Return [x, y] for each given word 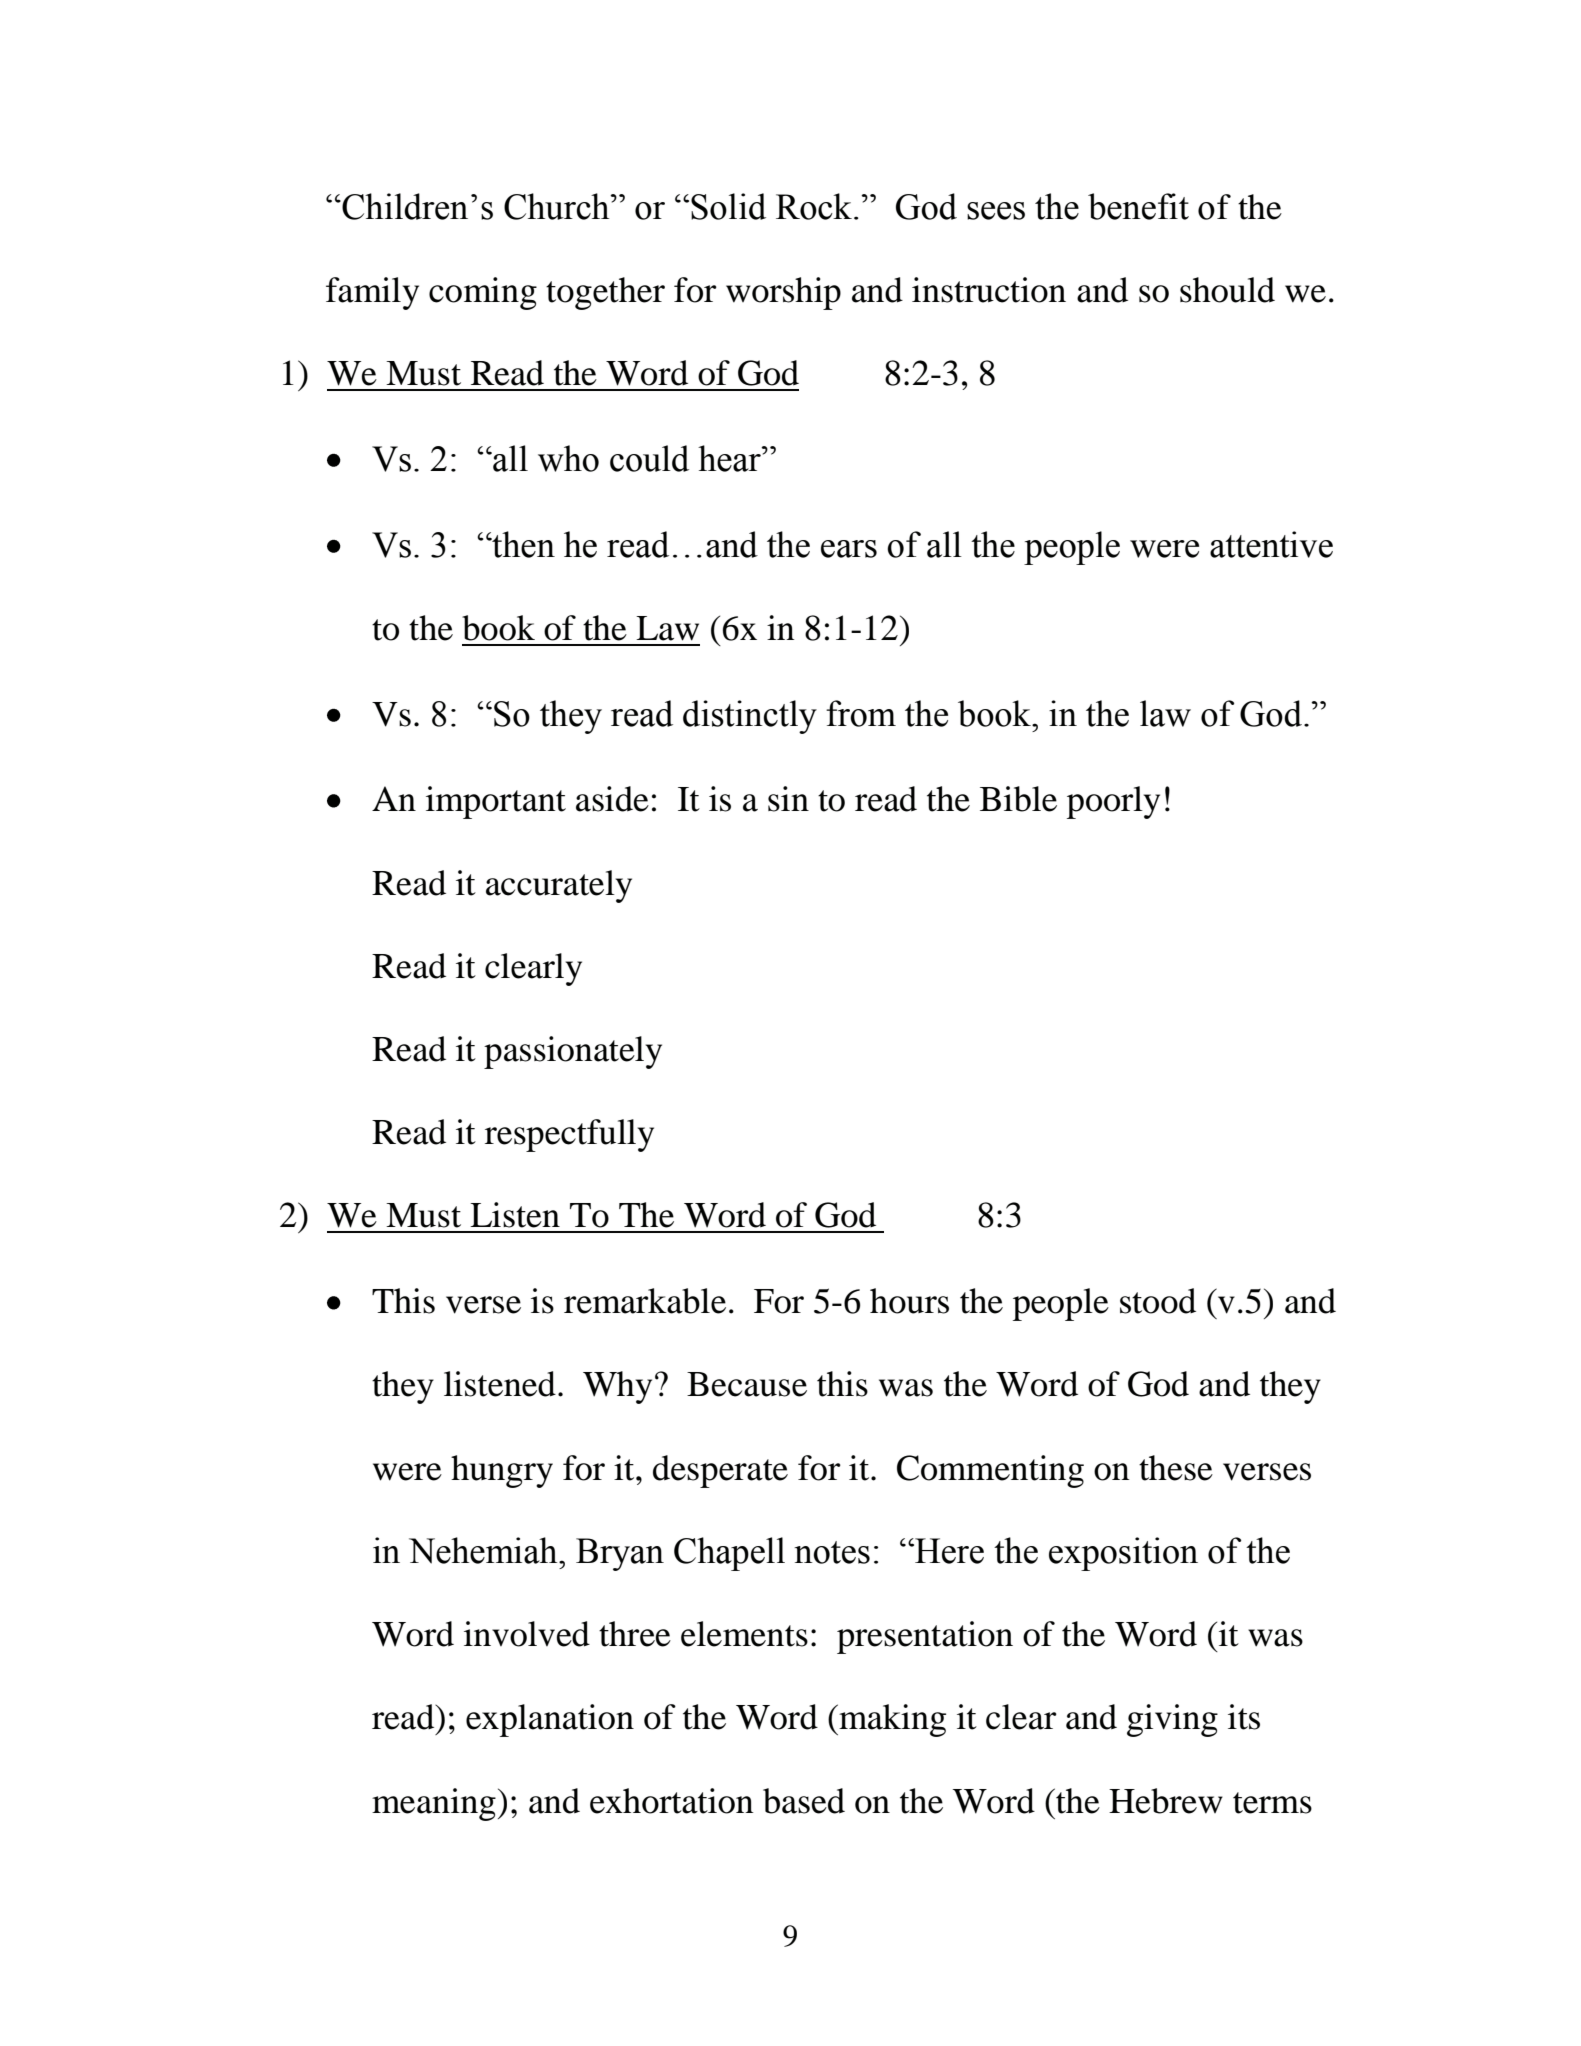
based [804, 1801]
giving [1172, 1720]
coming [483, 293]
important [496, 802]
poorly [1113, 802]
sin [788, 799]
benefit [1138, 206]
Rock [814, 206]
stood [1158, 1301]
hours [909, 1301]
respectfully [569, 1135]
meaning [434, 1804]
